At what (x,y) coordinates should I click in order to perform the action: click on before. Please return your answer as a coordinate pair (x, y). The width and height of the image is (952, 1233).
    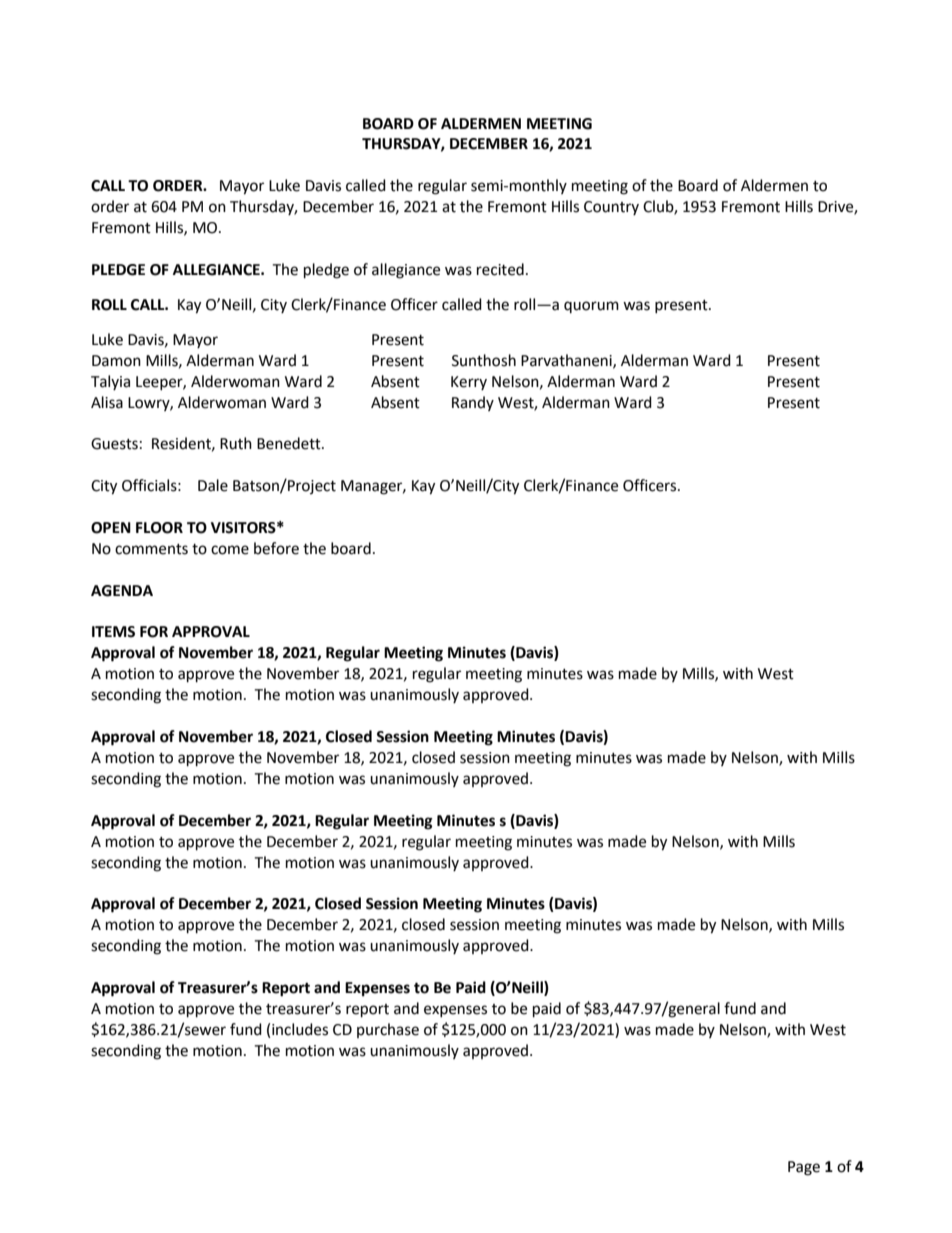
    Looking at the image, I should click on (276, 548).
